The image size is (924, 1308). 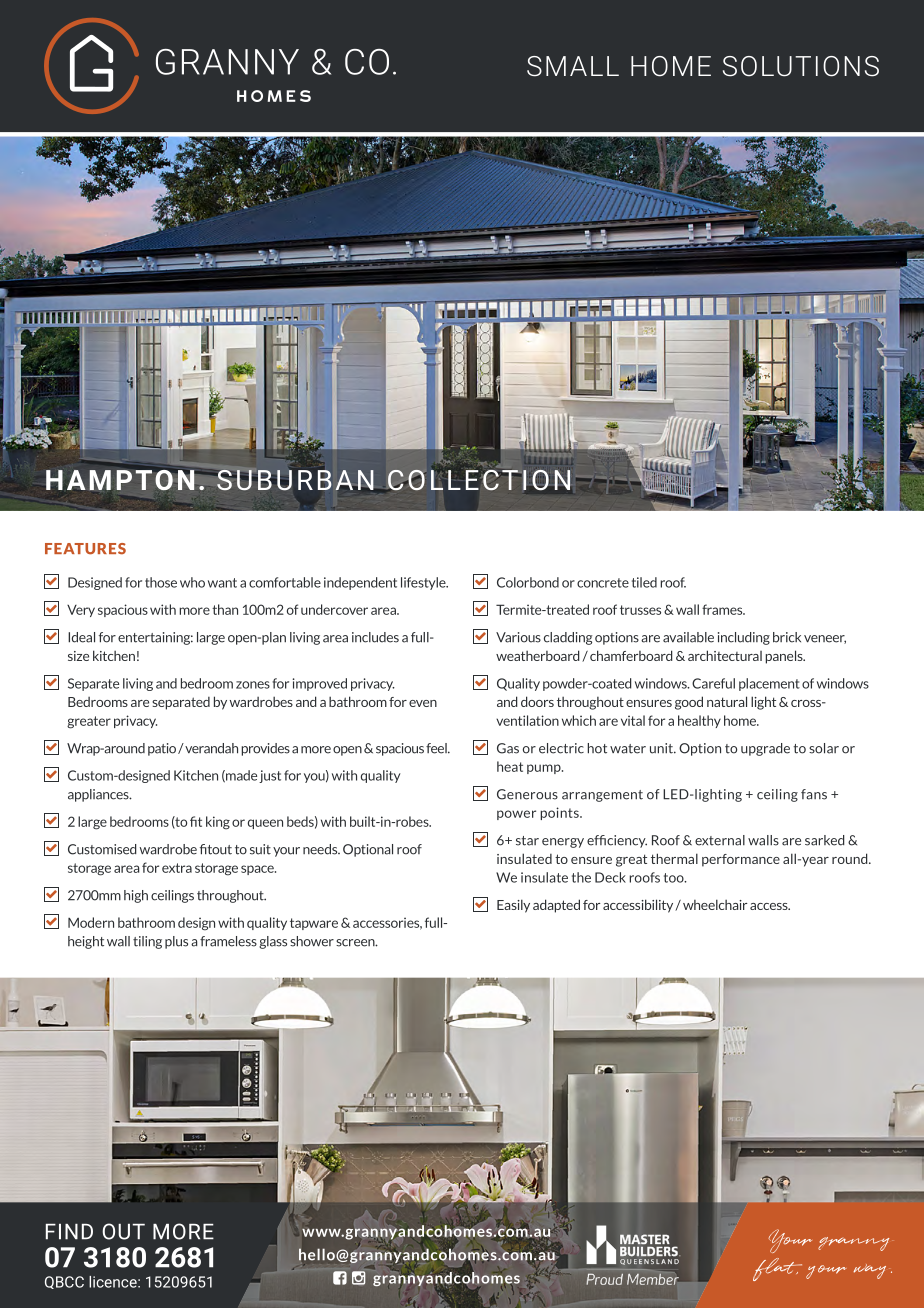 I want to click on wheelchair, so click(x=715, y=904).
